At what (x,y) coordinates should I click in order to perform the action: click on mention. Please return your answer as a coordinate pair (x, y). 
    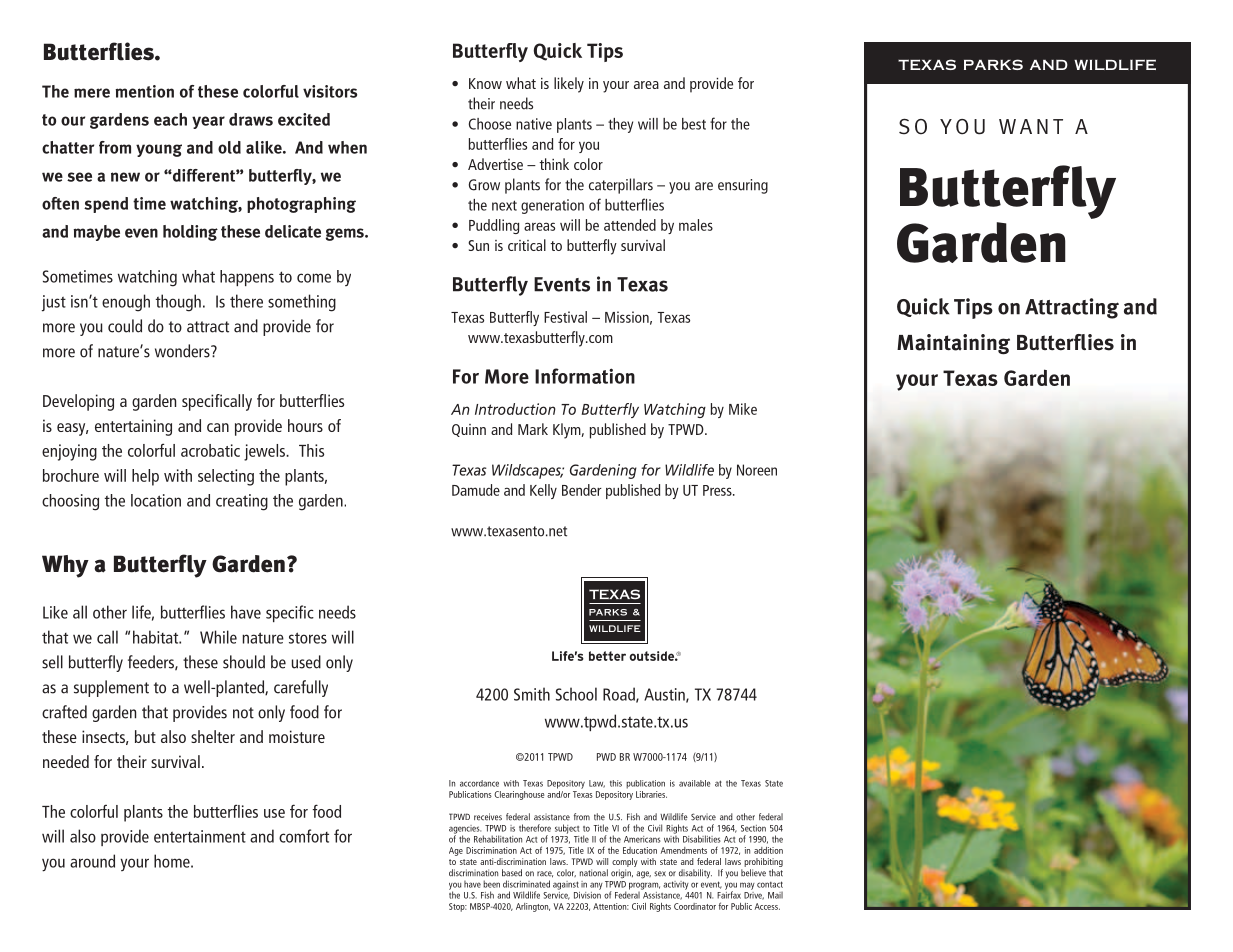
    Looking at the image, I should click on (145, 91).
